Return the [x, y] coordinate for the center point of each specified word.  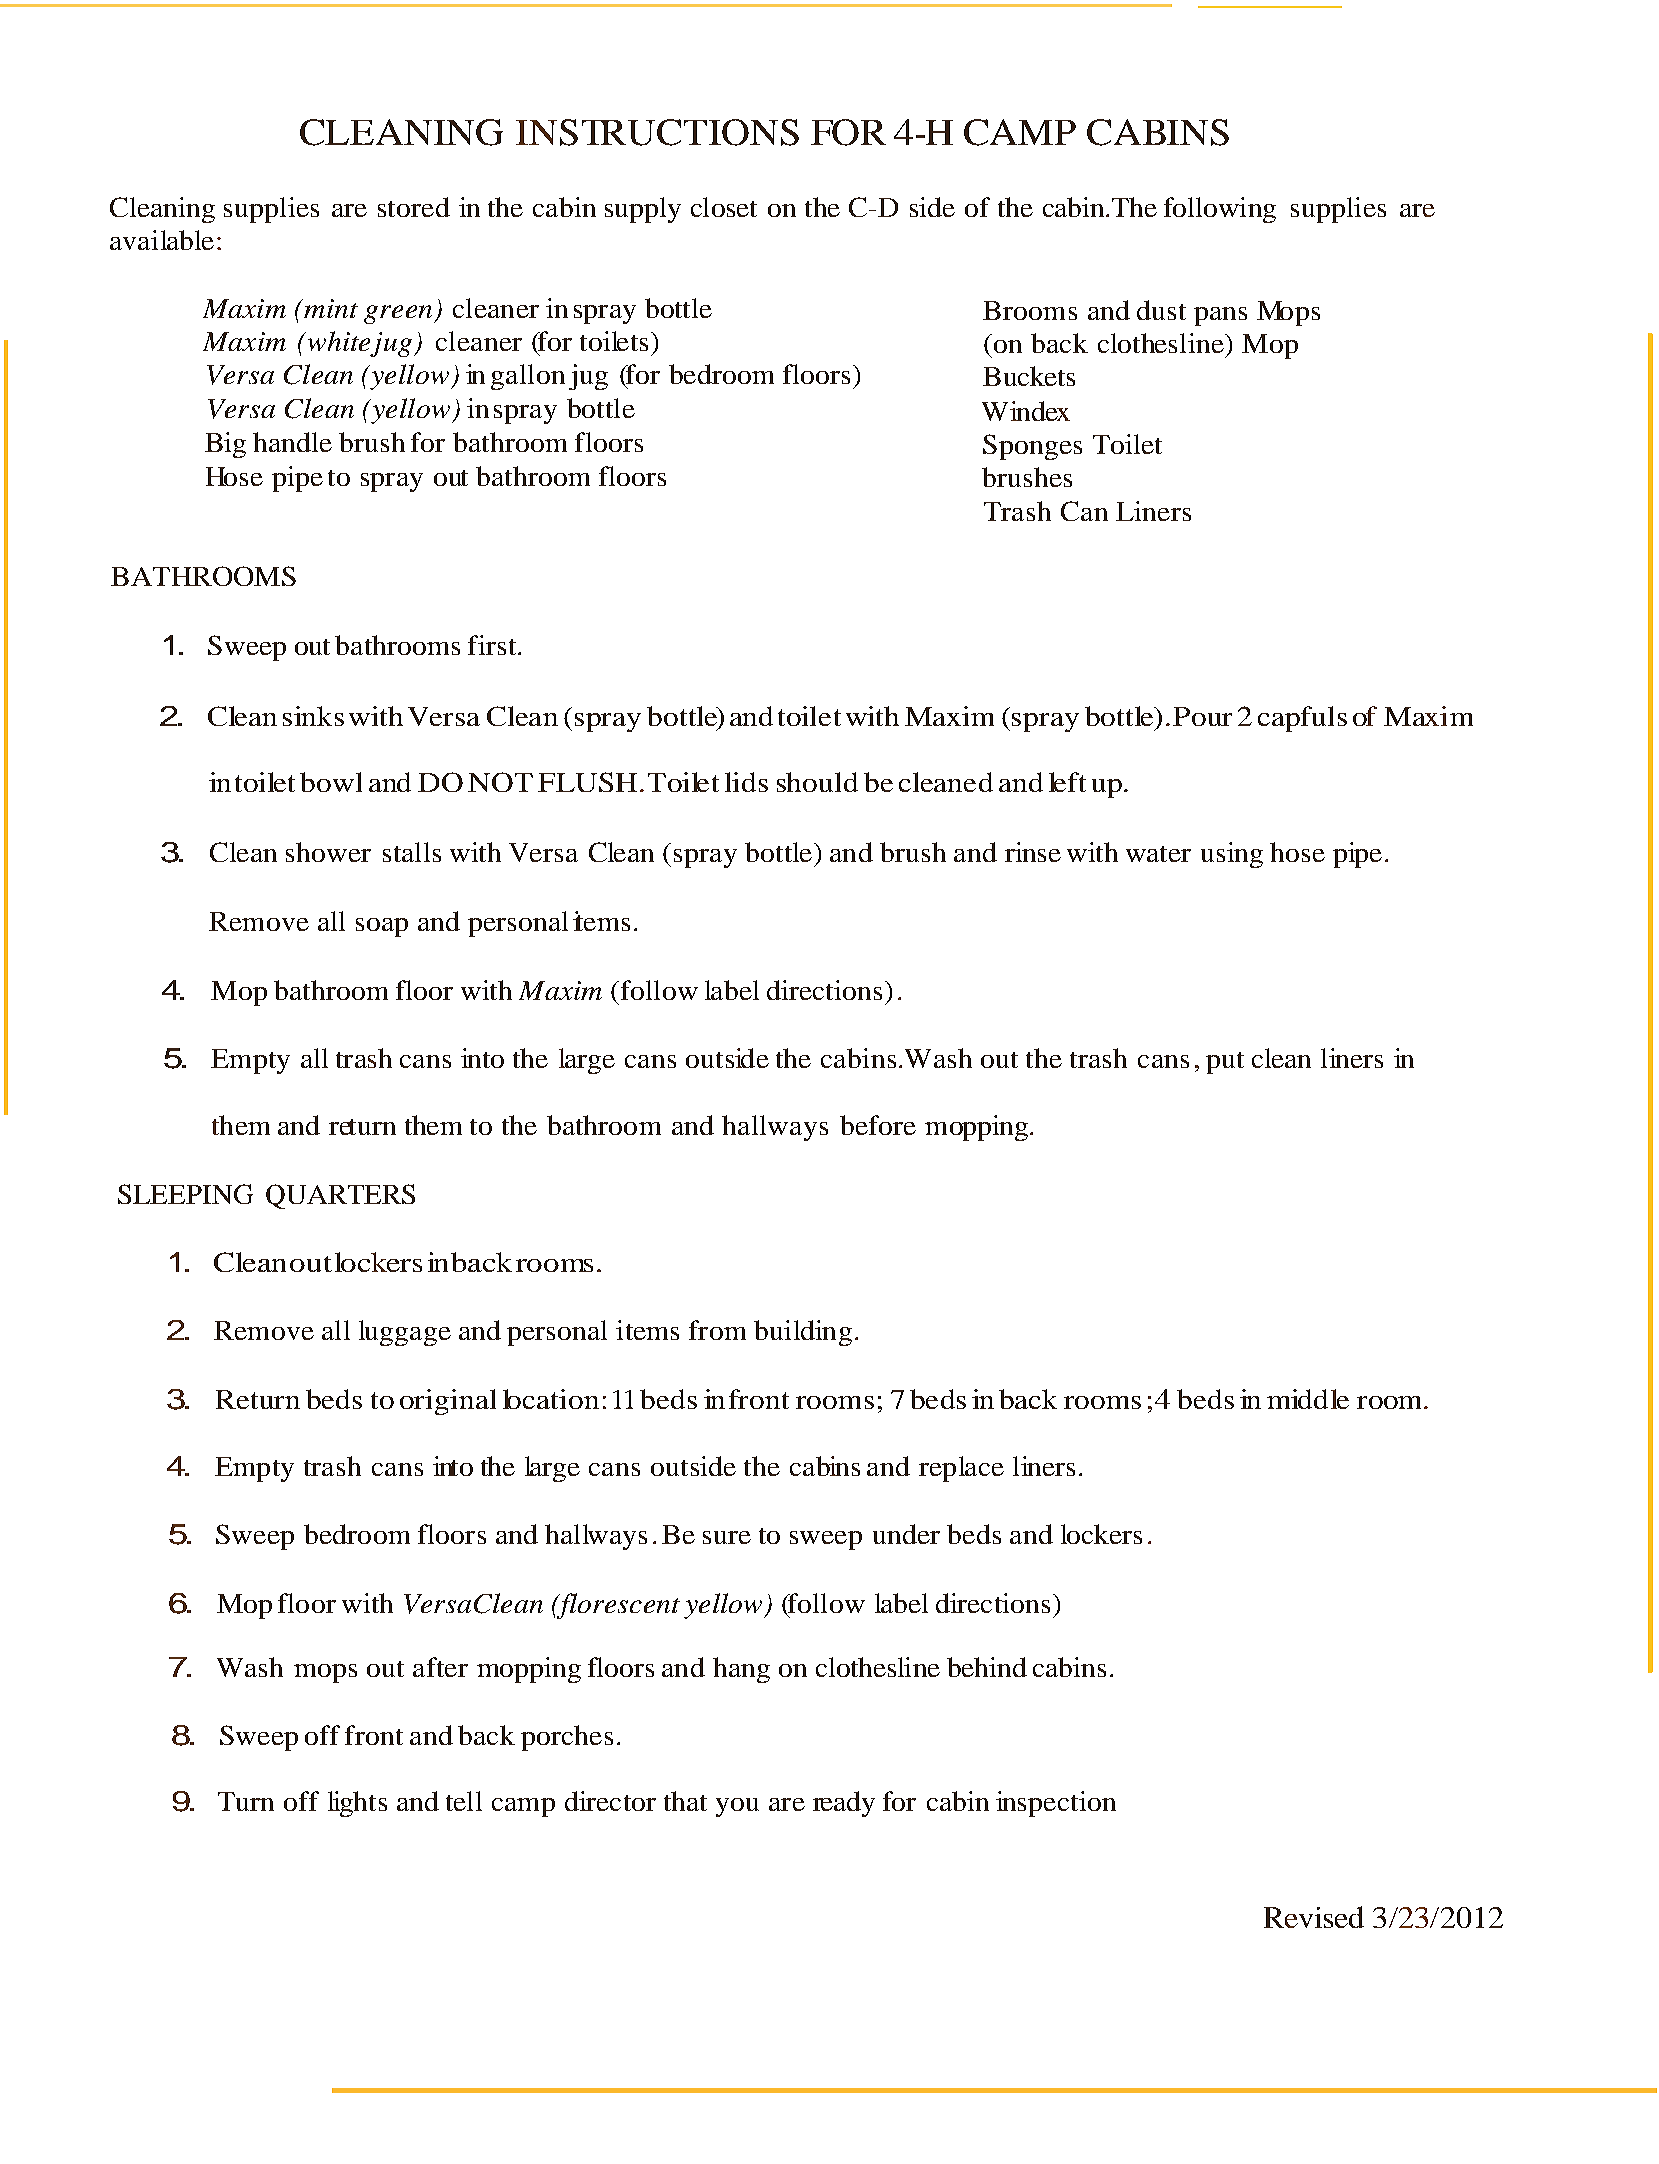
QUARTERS [340, 1196]
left [1067, 782]
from [717, 1330]
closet [724, 207]
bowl [331, 782]
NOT [500, 782]
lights [357, 1804]
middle [1308, 1399]
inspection [1056, 1804]
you [737, 1807]
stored [414, 207]
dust [1161, 310]
